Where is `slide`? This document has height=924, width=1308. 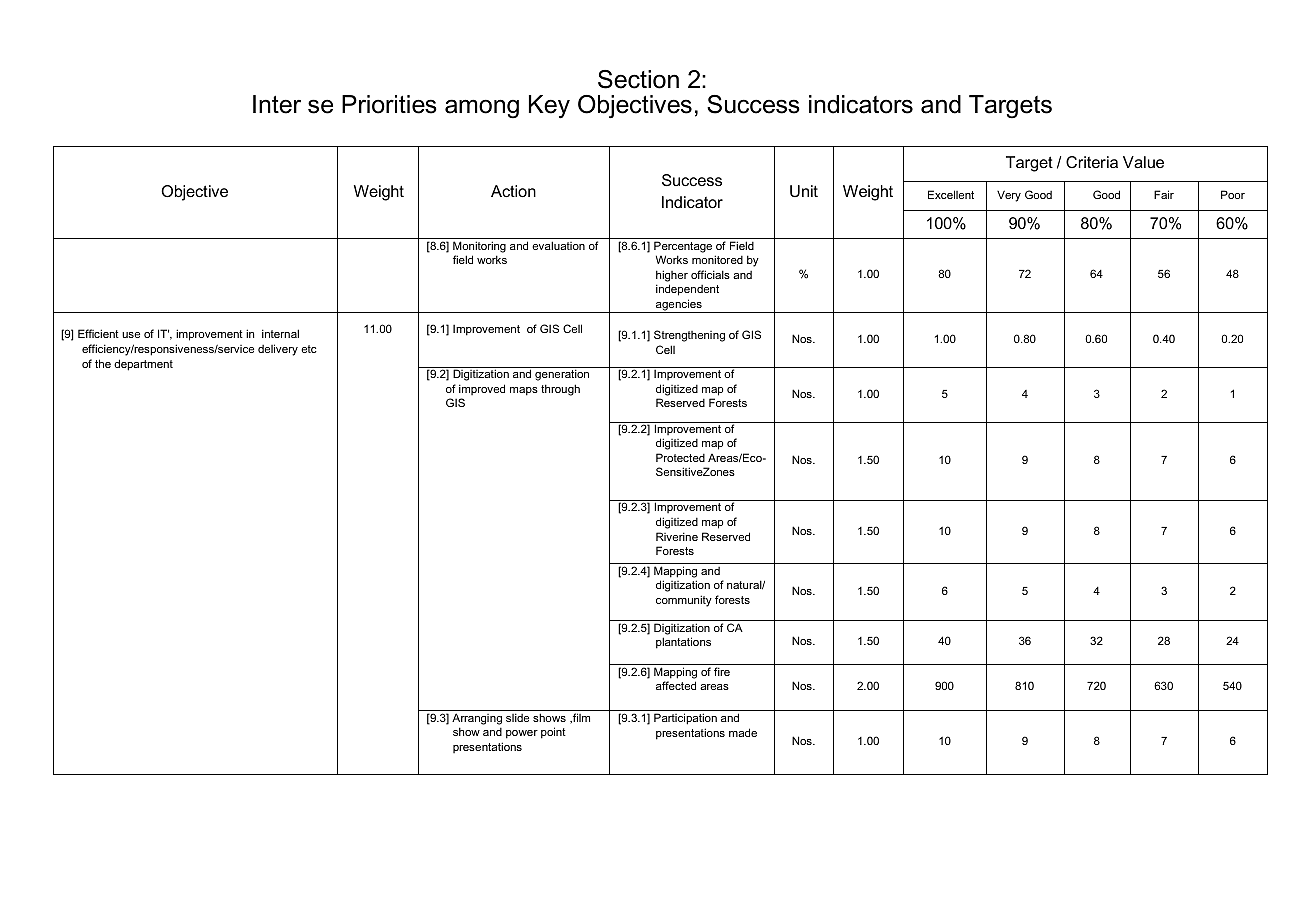 slide is located at coordinates (517, 717).
